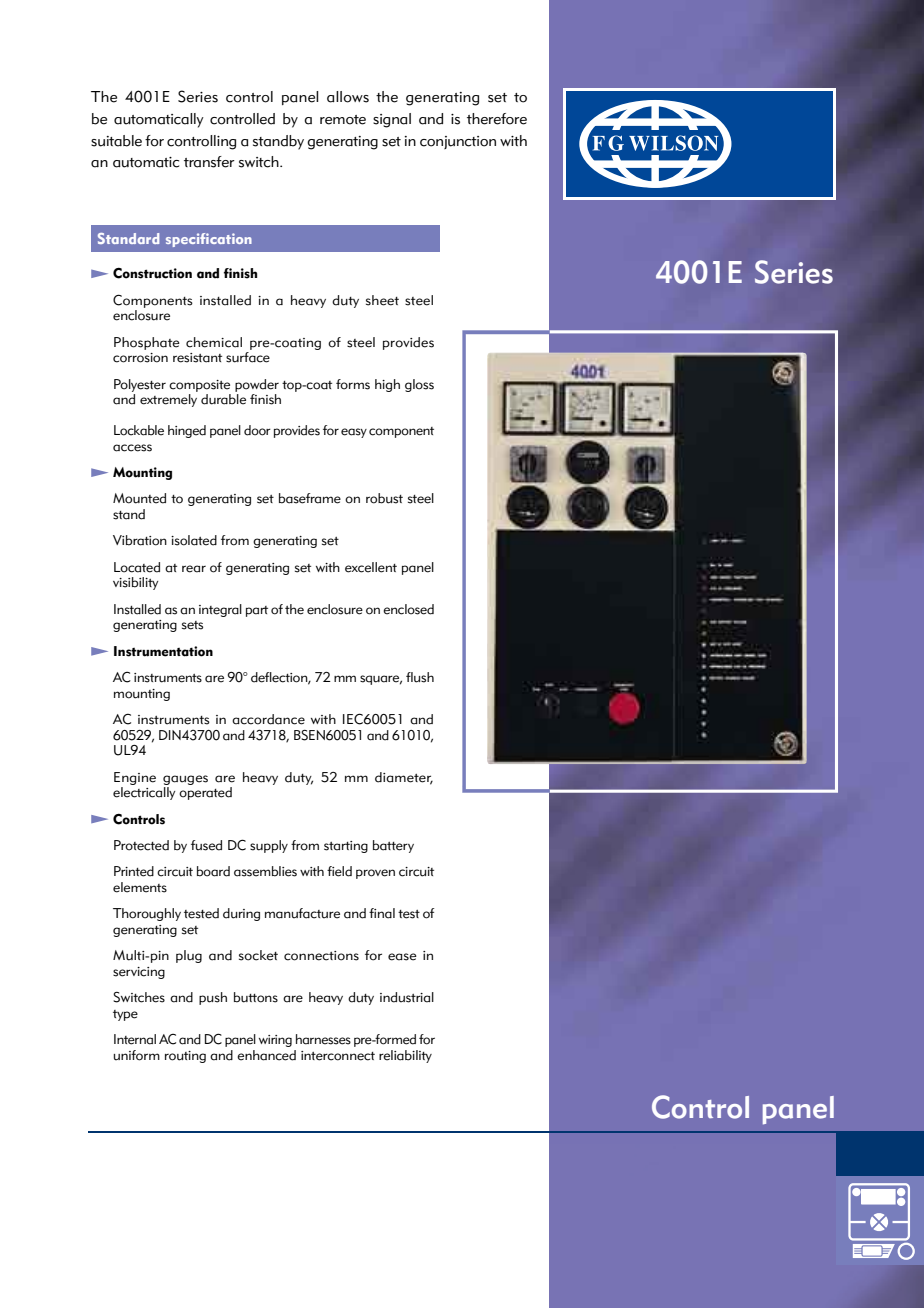  What do you see at coordinates (353, 384) in the page?
I see `forms` at bounding box center [353, 384].
